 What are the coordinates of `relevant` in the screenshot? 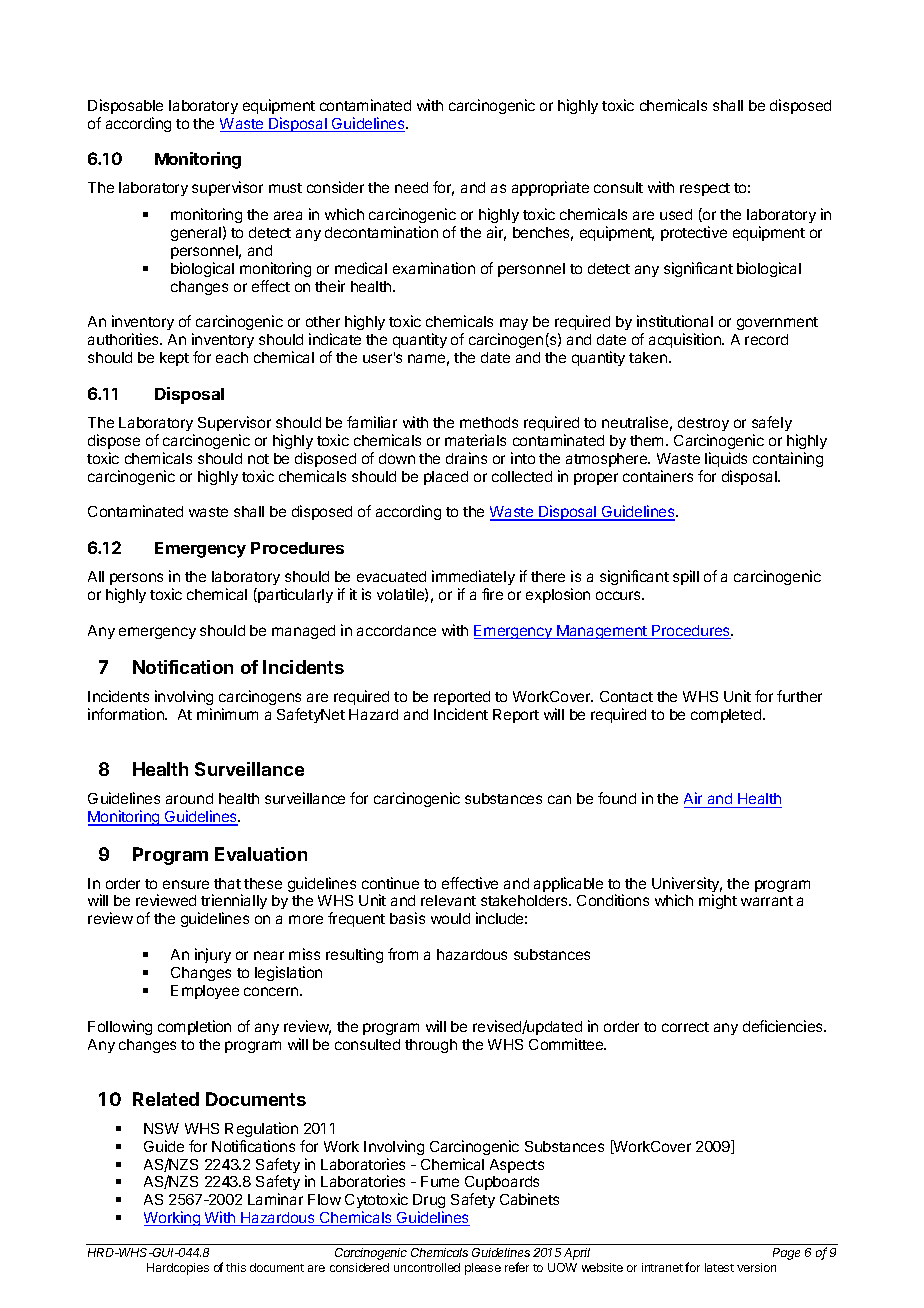 It's located at (448, 900).
